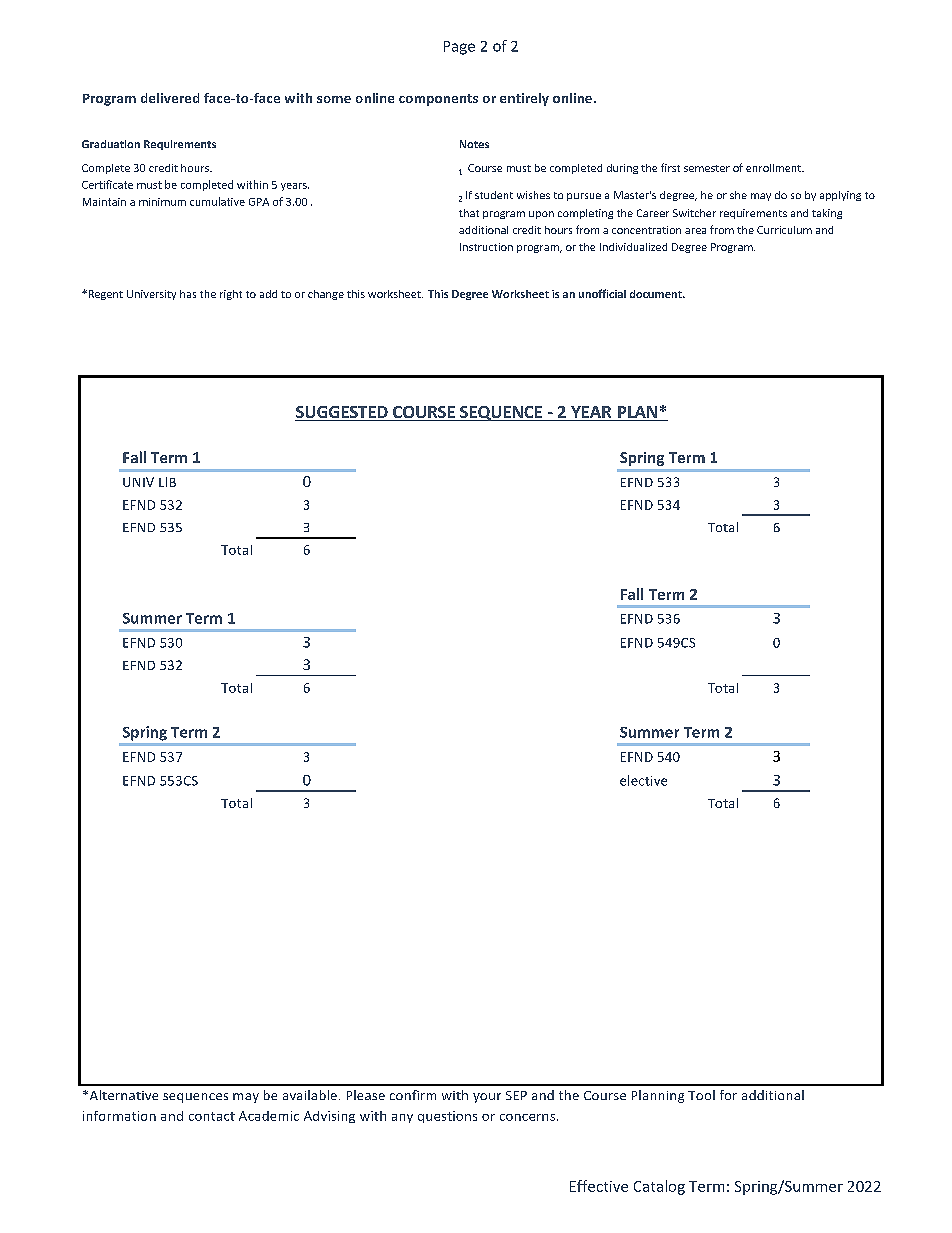 The image size is (952, 1233). What do you see at coordinates (170, 98) in the document?
I see `delivered` at bounding box center [170, 98].
